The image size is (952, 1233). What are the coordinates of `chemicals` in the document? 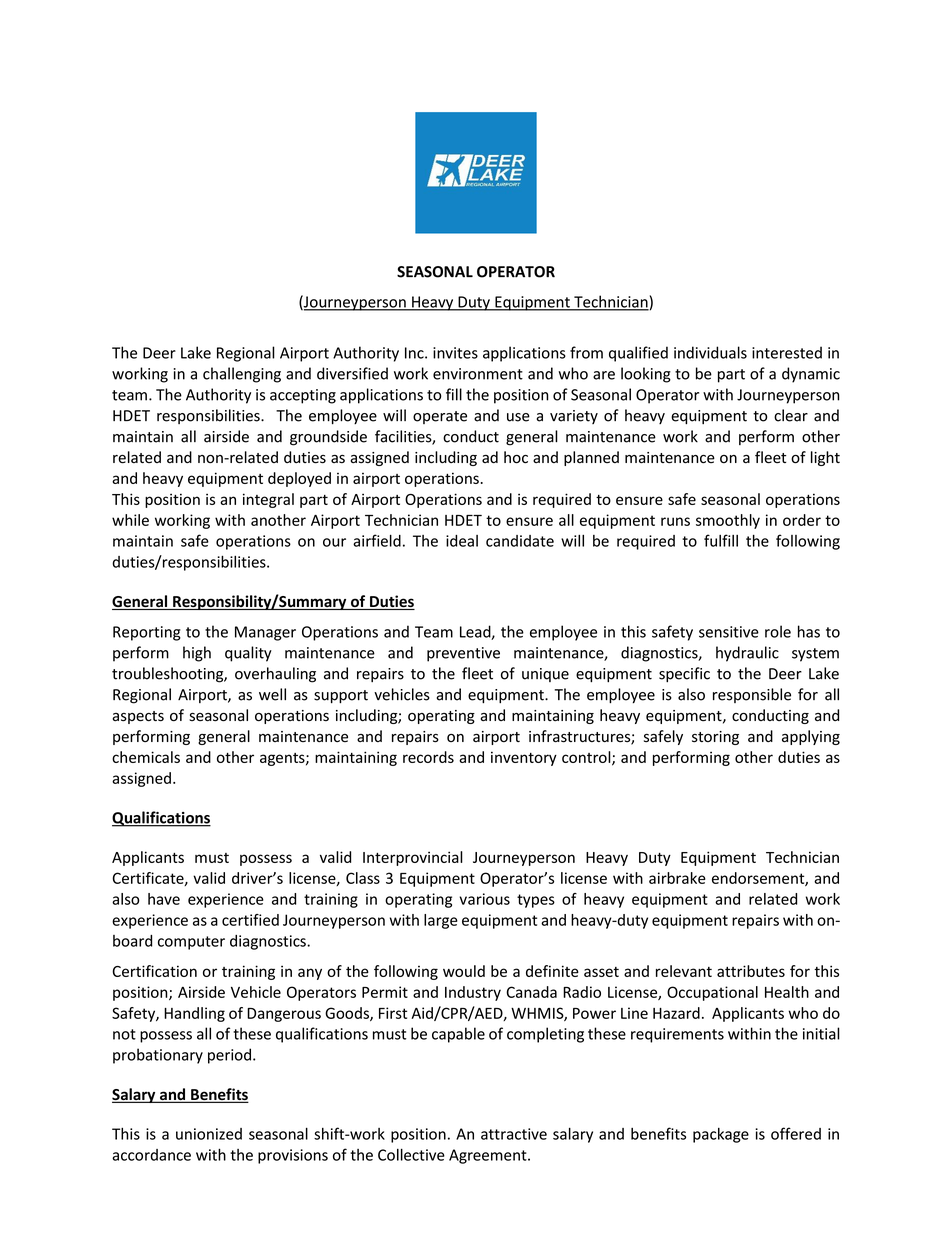 It's located at (146, 757).
